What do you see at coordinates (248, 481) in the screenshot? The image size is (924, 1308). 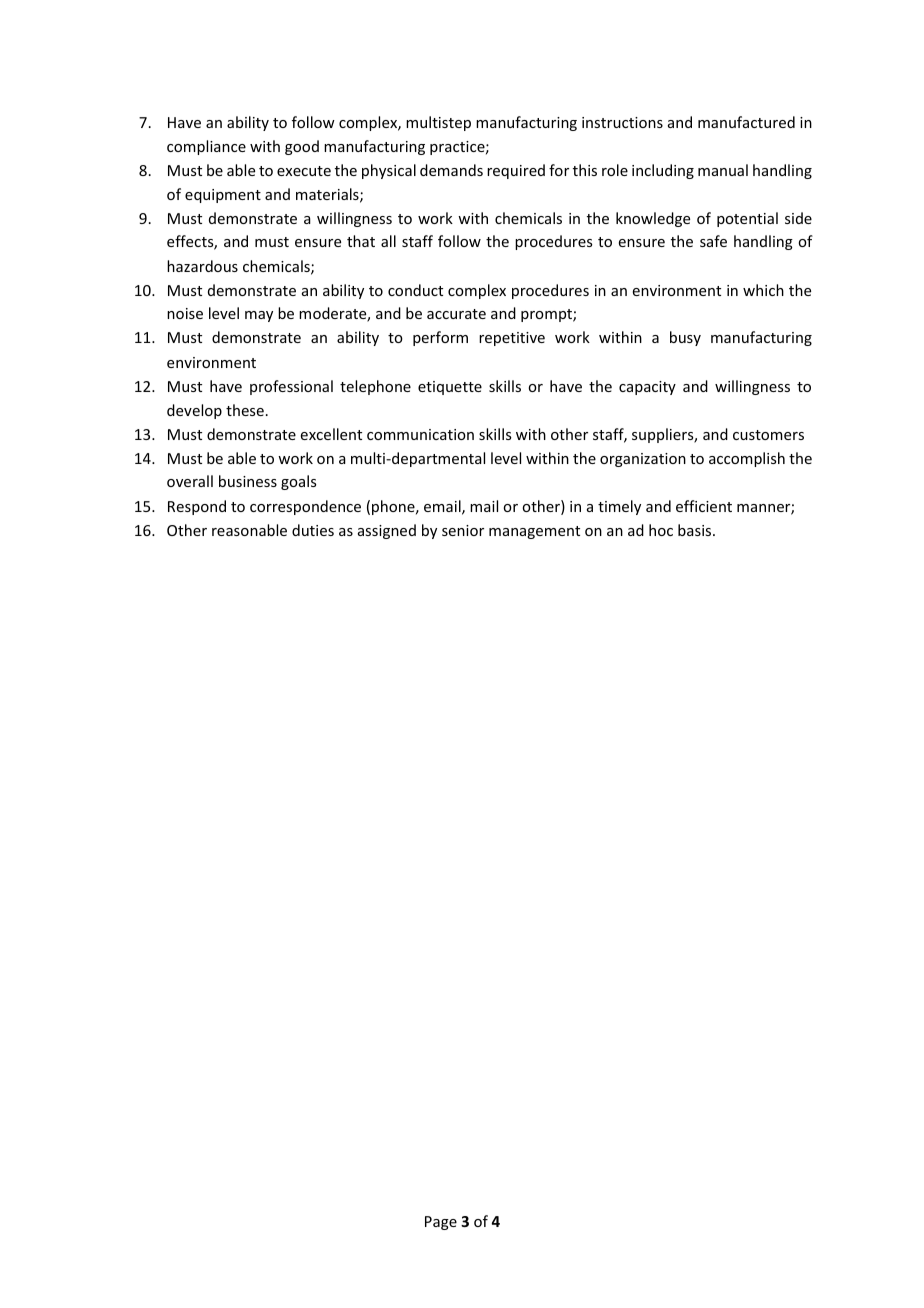 I see `business` at bounding box center [248, 481].
